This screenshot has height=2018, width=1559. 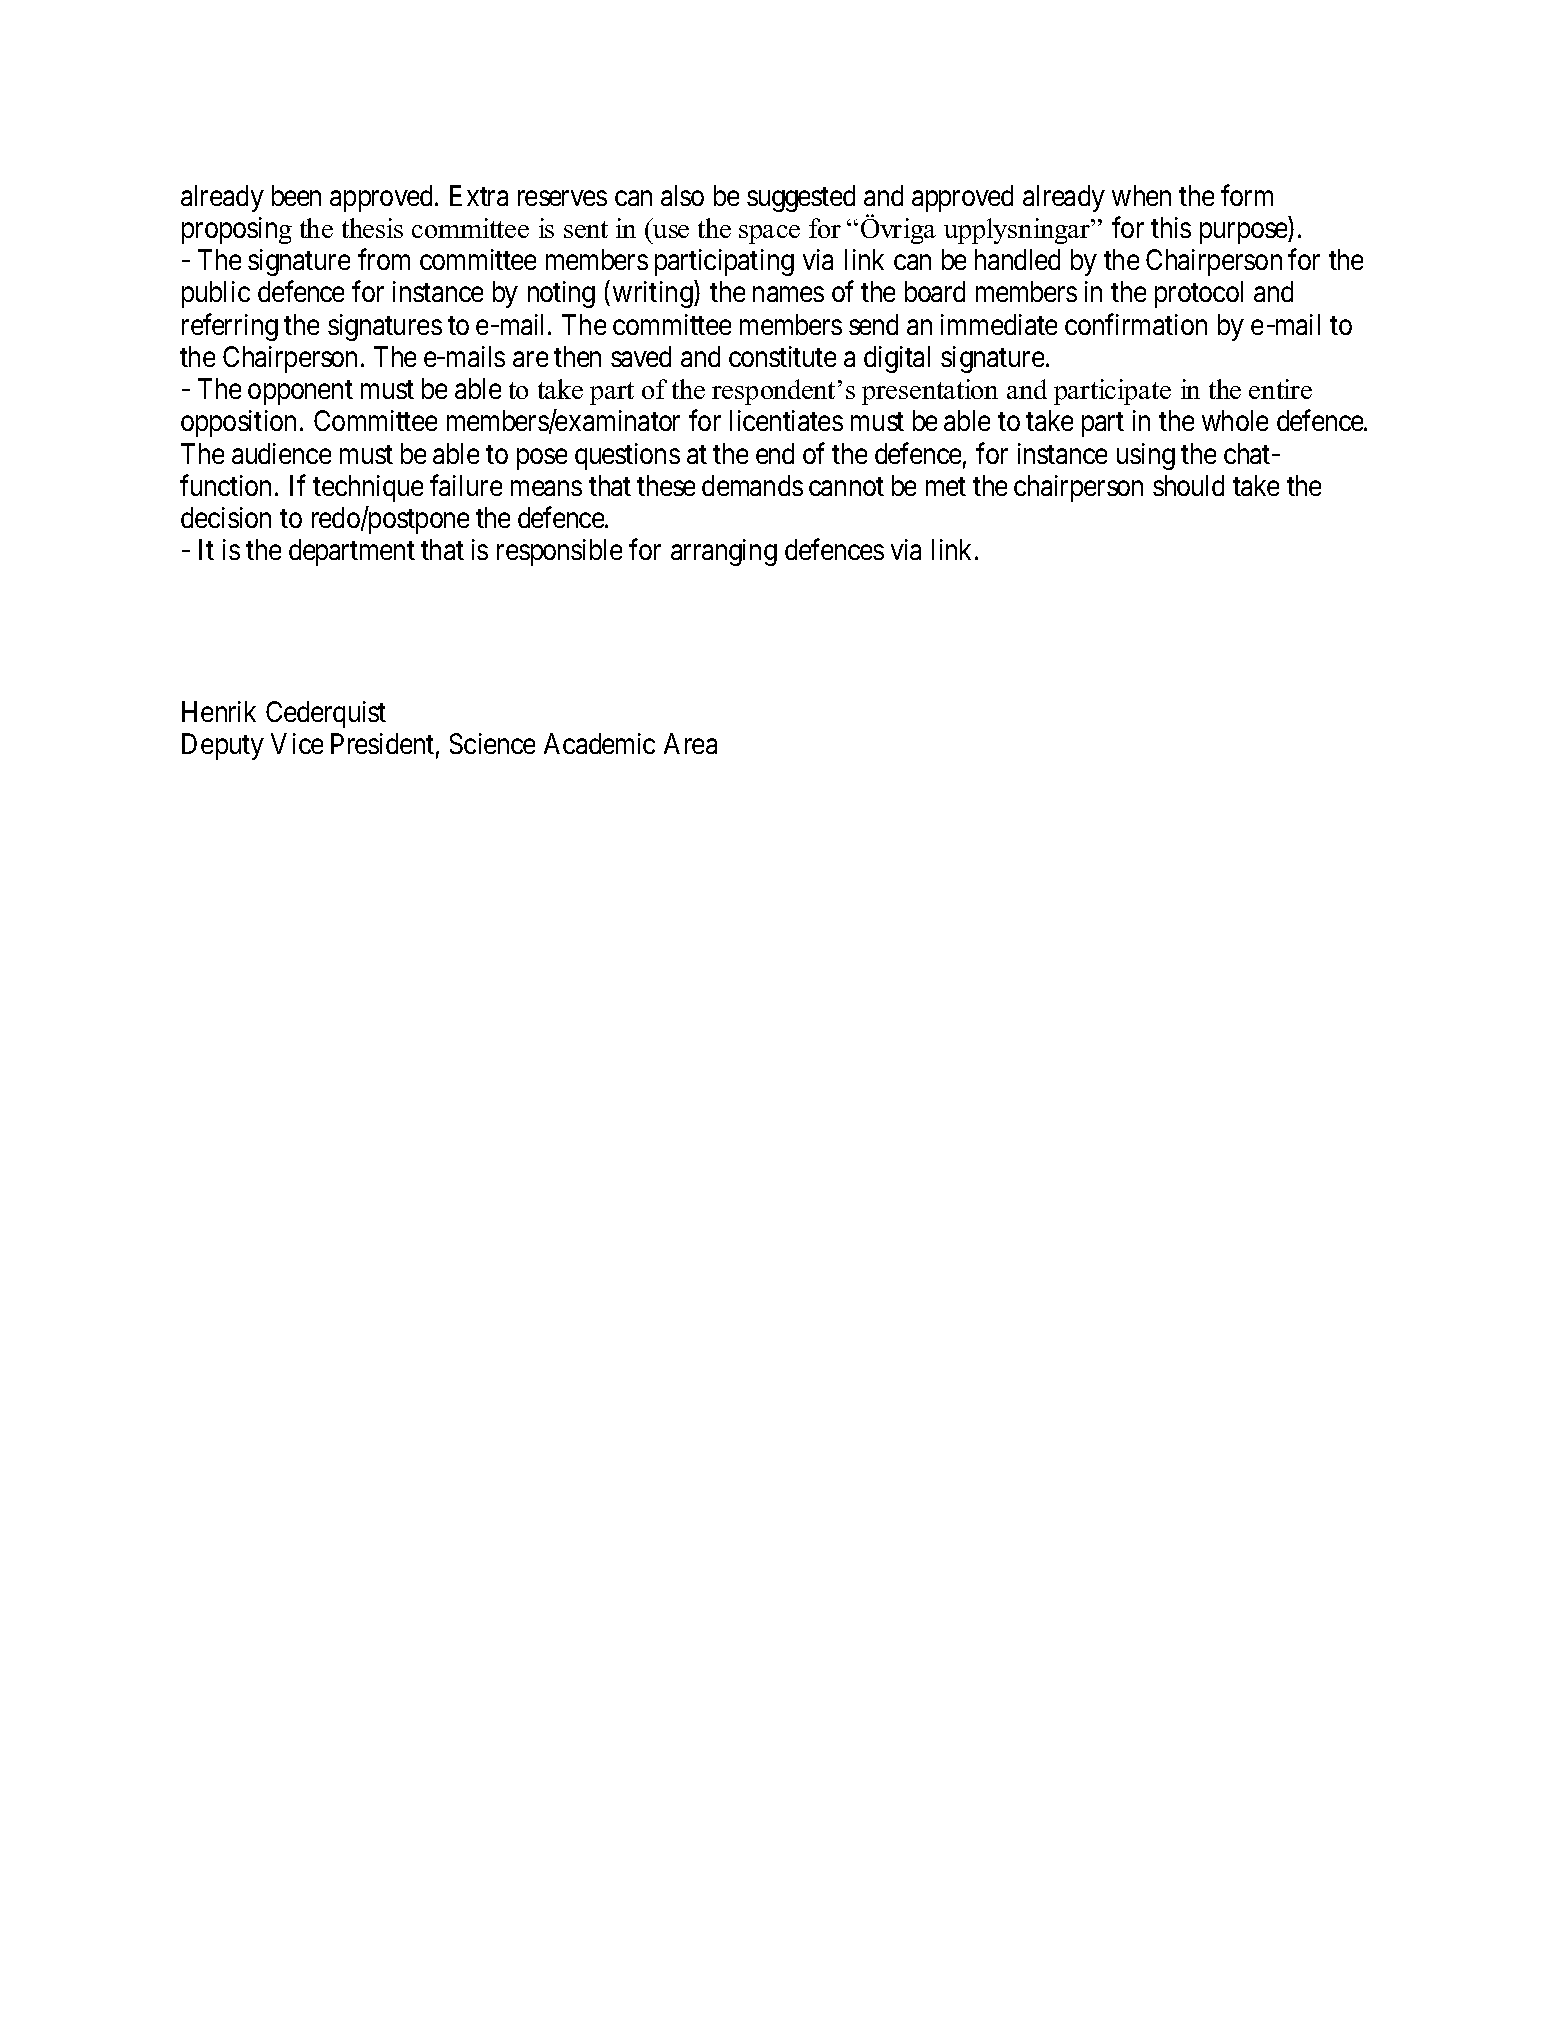 What do you see at coordinates (368, 488) in the screenshot?
I see `technique` at bounding box center [368, 488].
